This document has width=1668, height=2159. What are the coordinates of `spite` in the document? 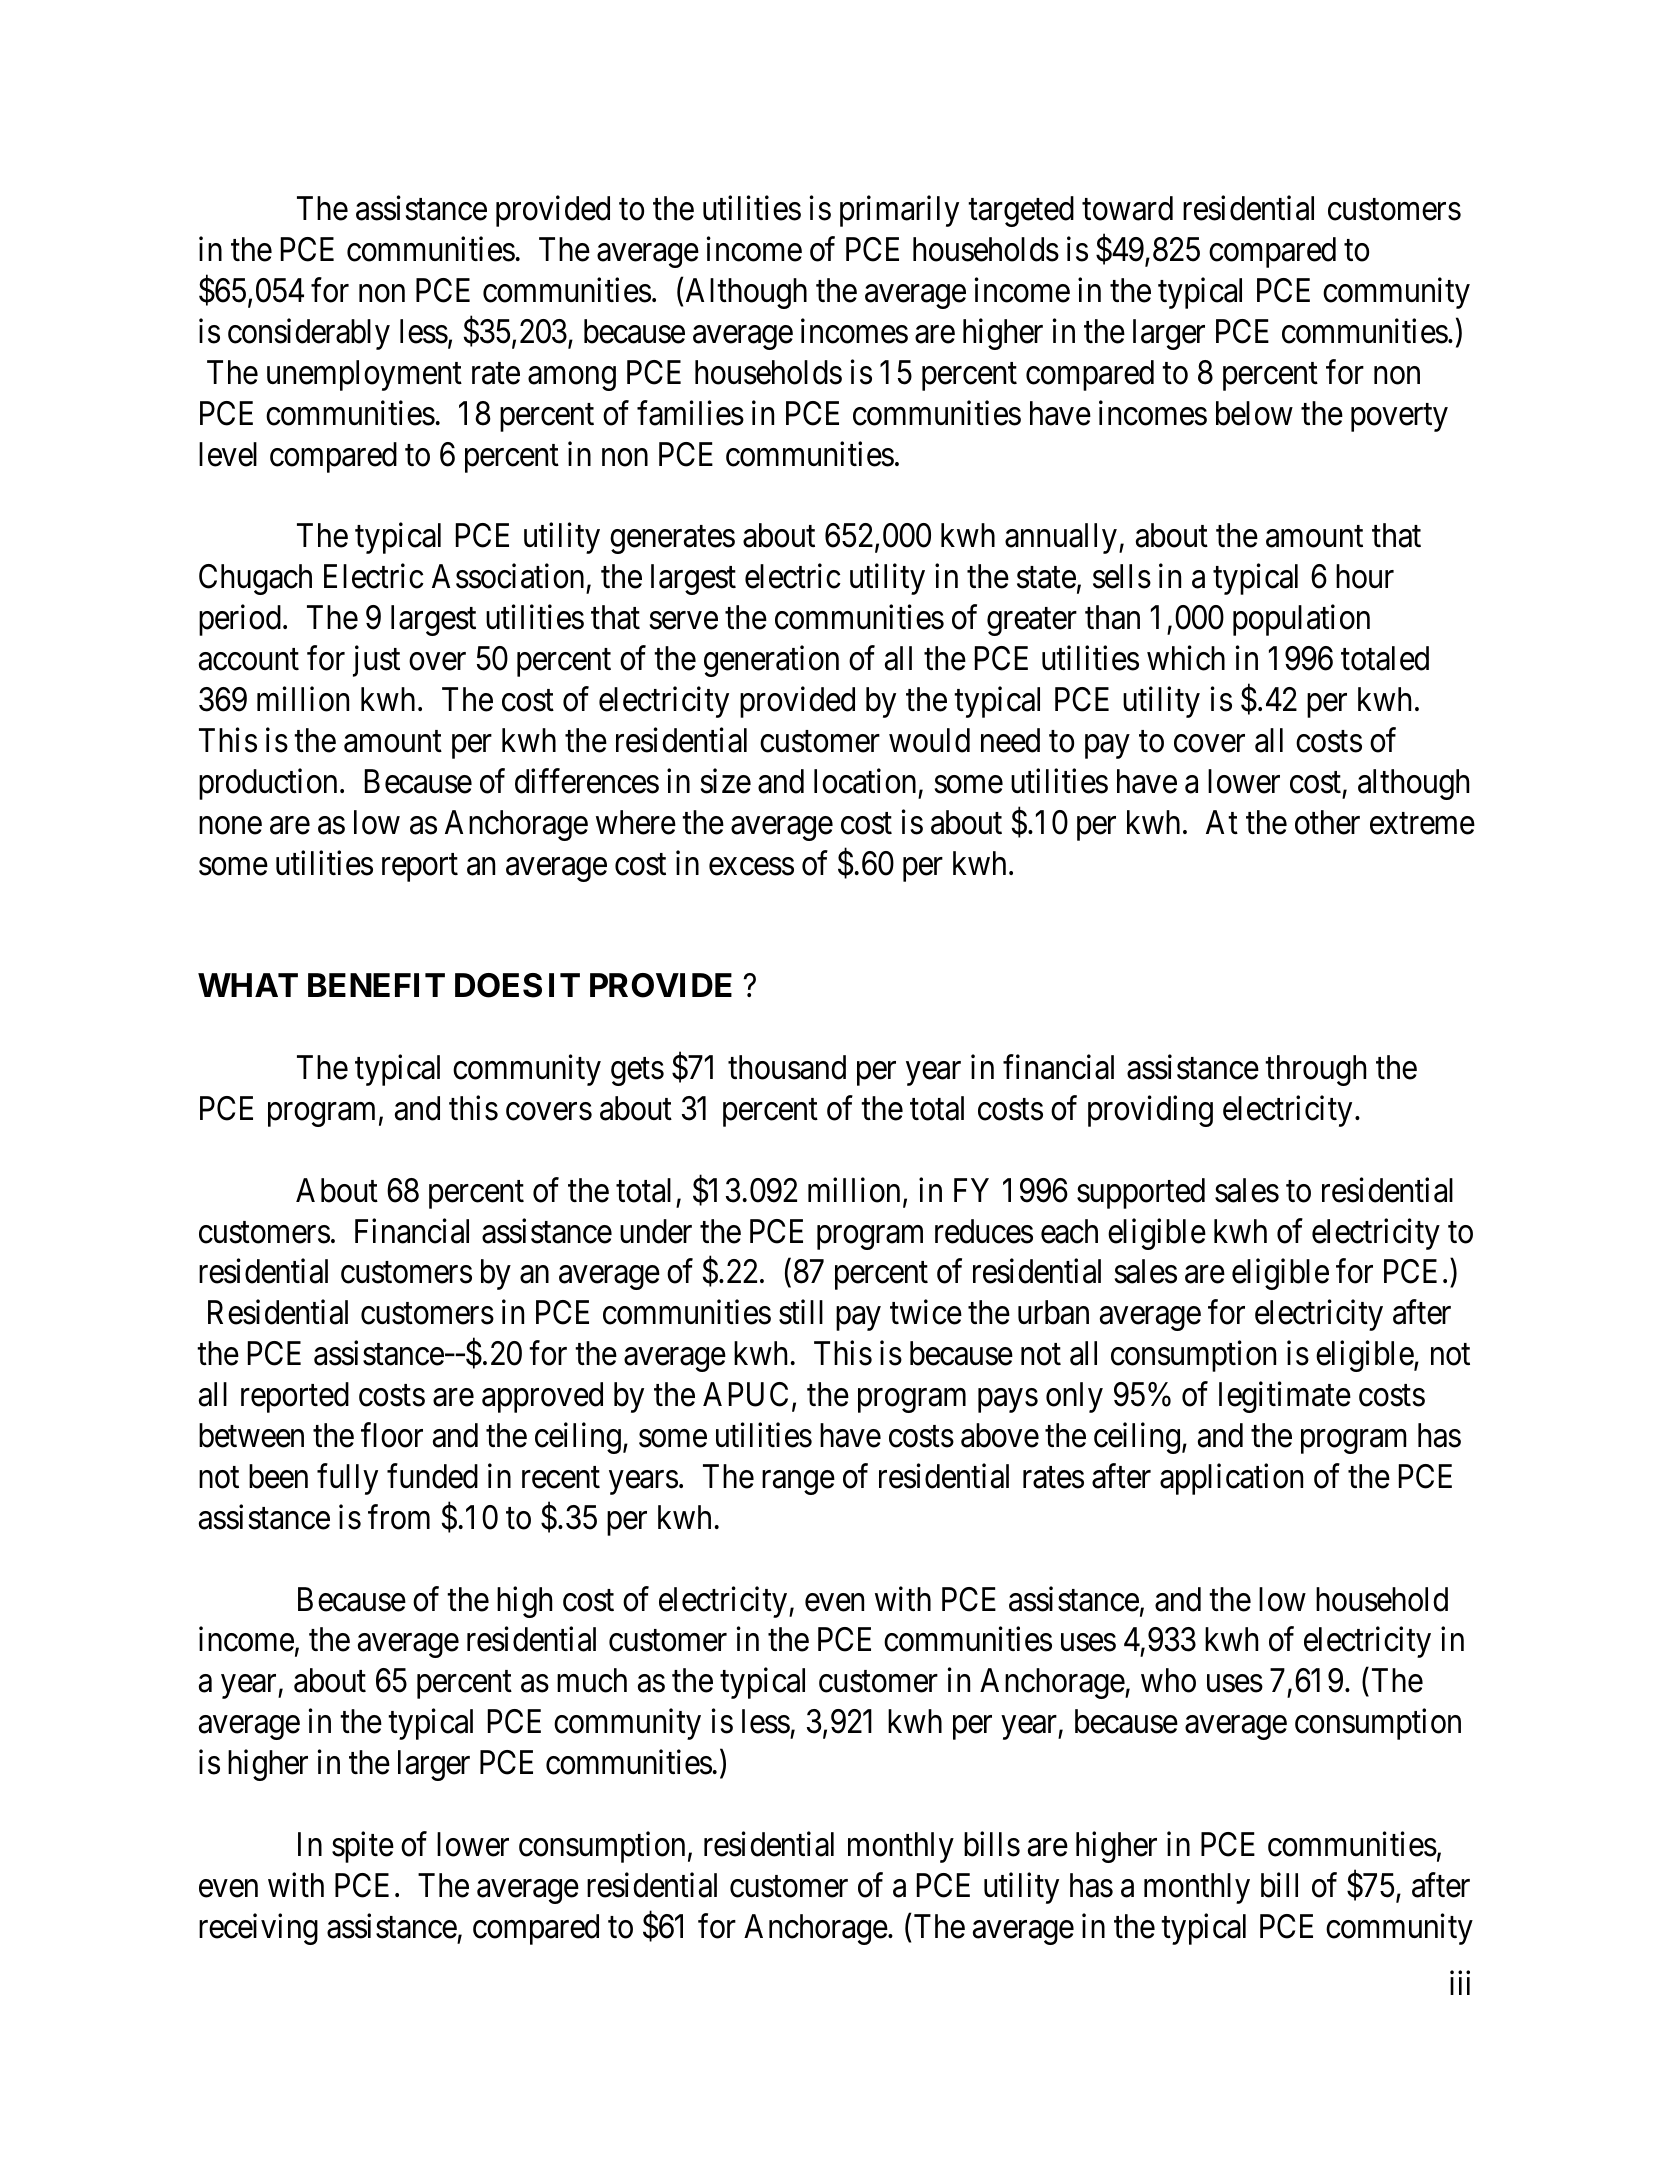 It's located at (363, 1847).
